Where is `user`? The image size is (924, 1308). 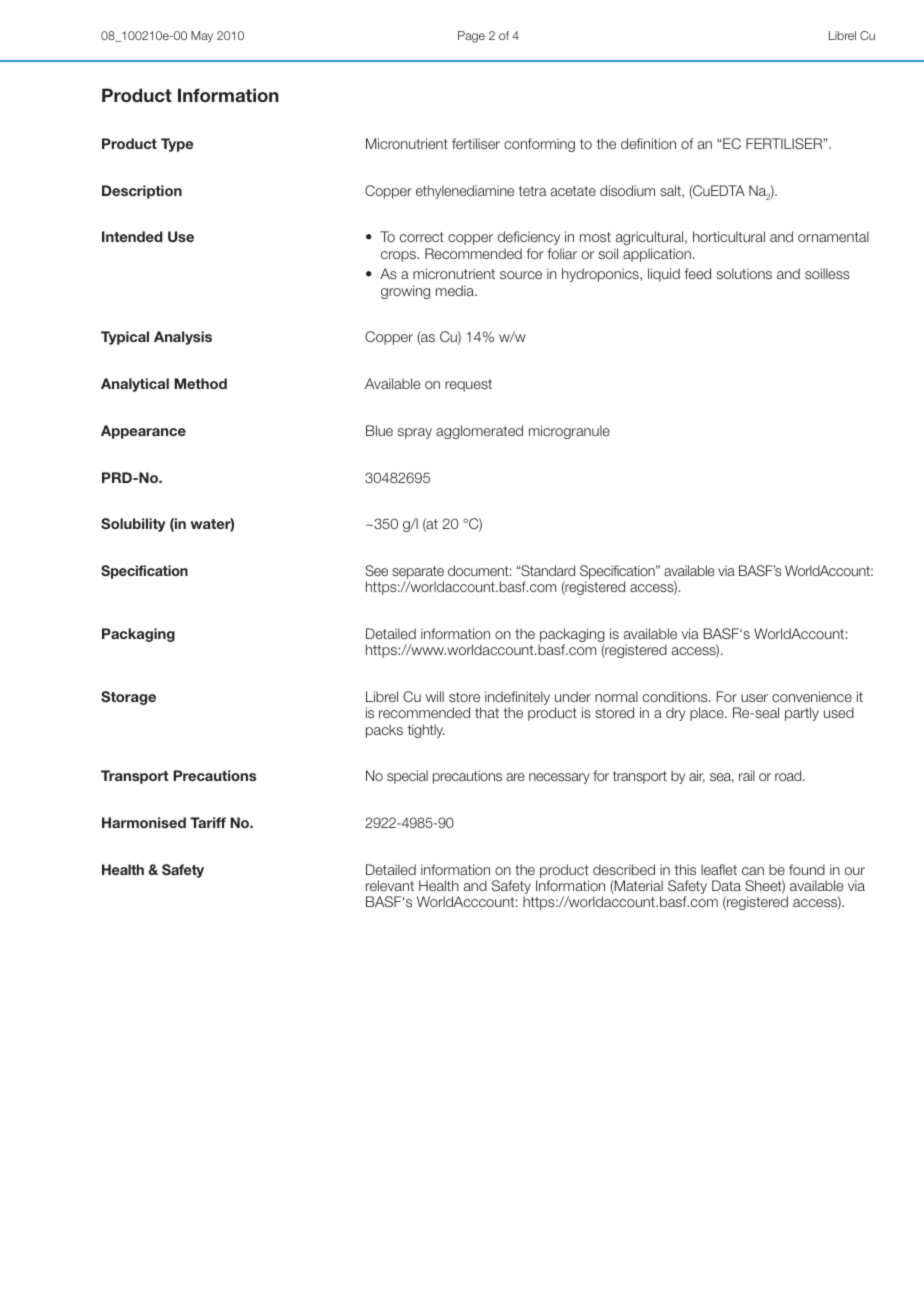
user is located at coordinates (754, 698).
